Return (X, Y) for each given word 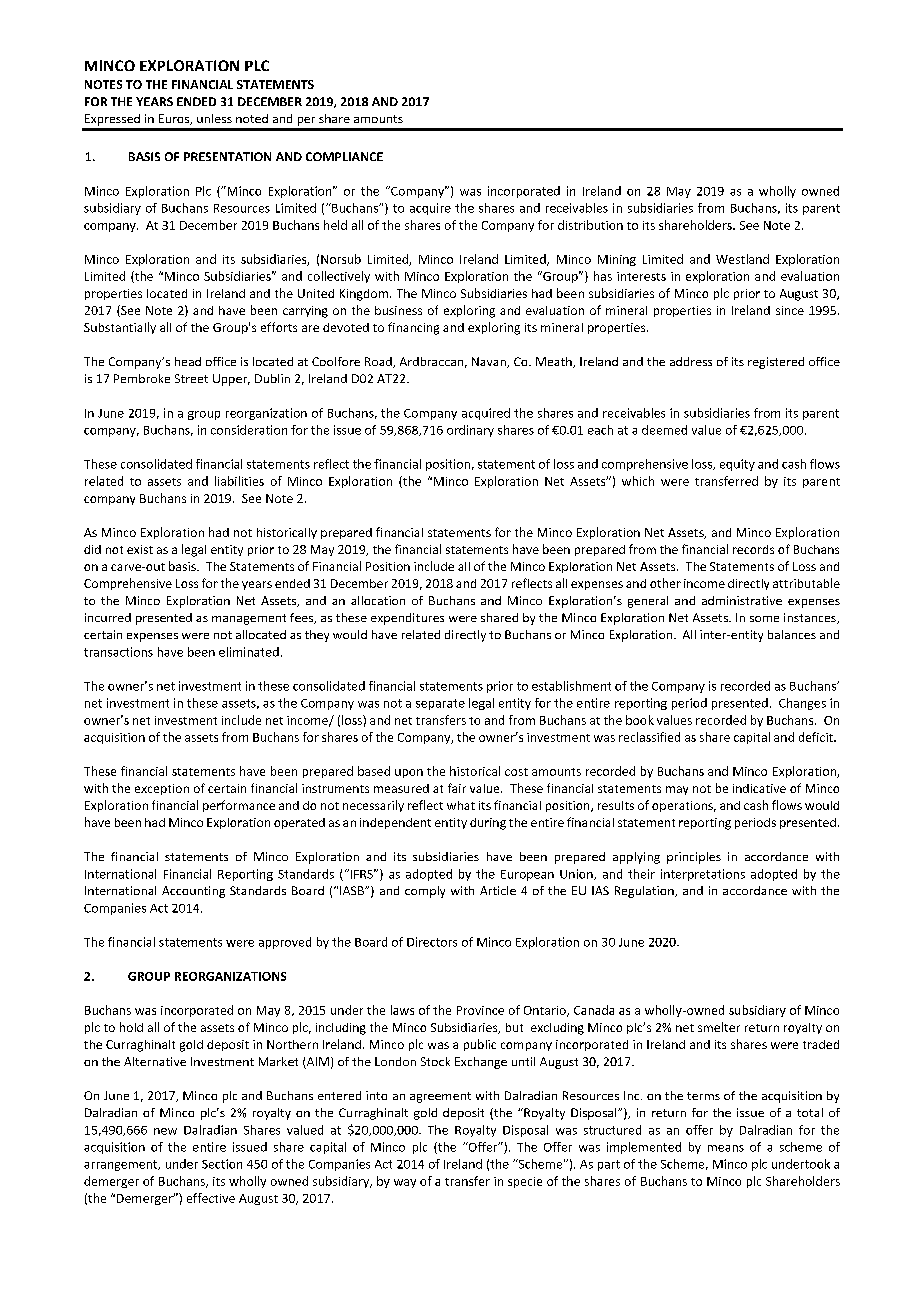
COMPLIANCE (344, 156)
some (764, 619)
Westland (742, 259)
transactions (118, 652)
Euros (175, 119)
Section (222, 1164)
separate (440, 704)
